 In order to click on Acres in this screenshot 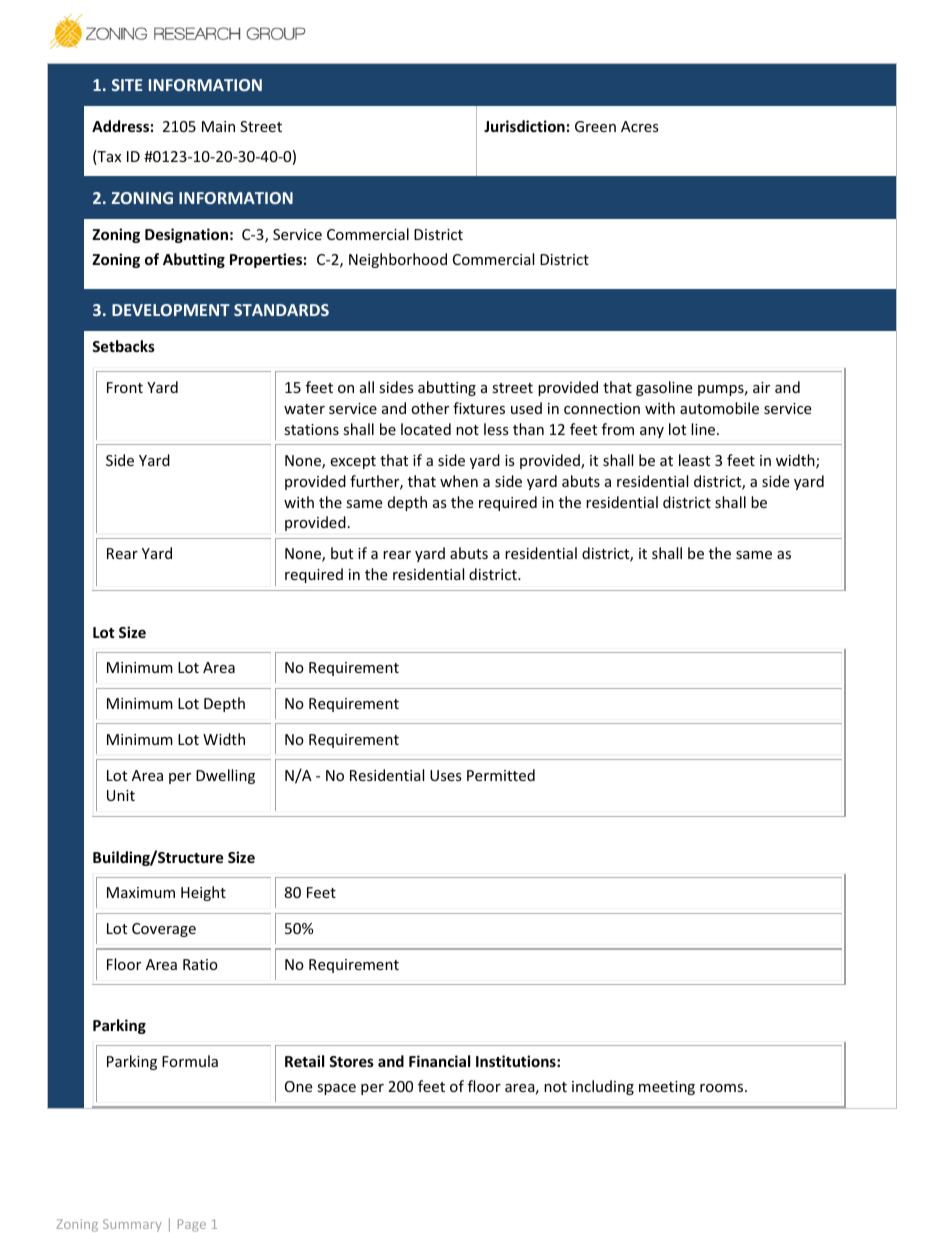, I will do `click(640, 126)`.
